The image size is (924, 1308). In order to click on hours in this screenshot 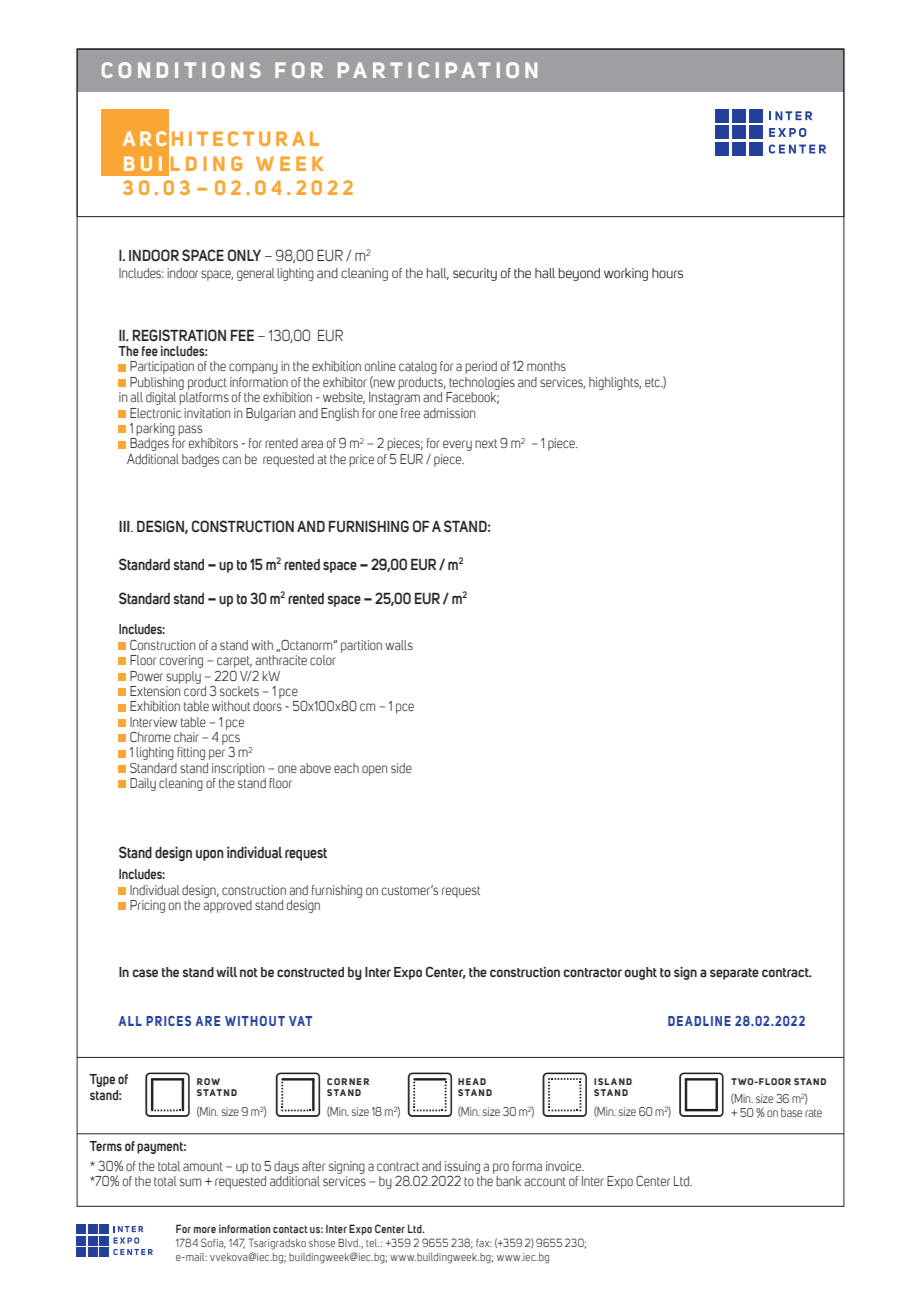, I will do `click(667, 273)`.
